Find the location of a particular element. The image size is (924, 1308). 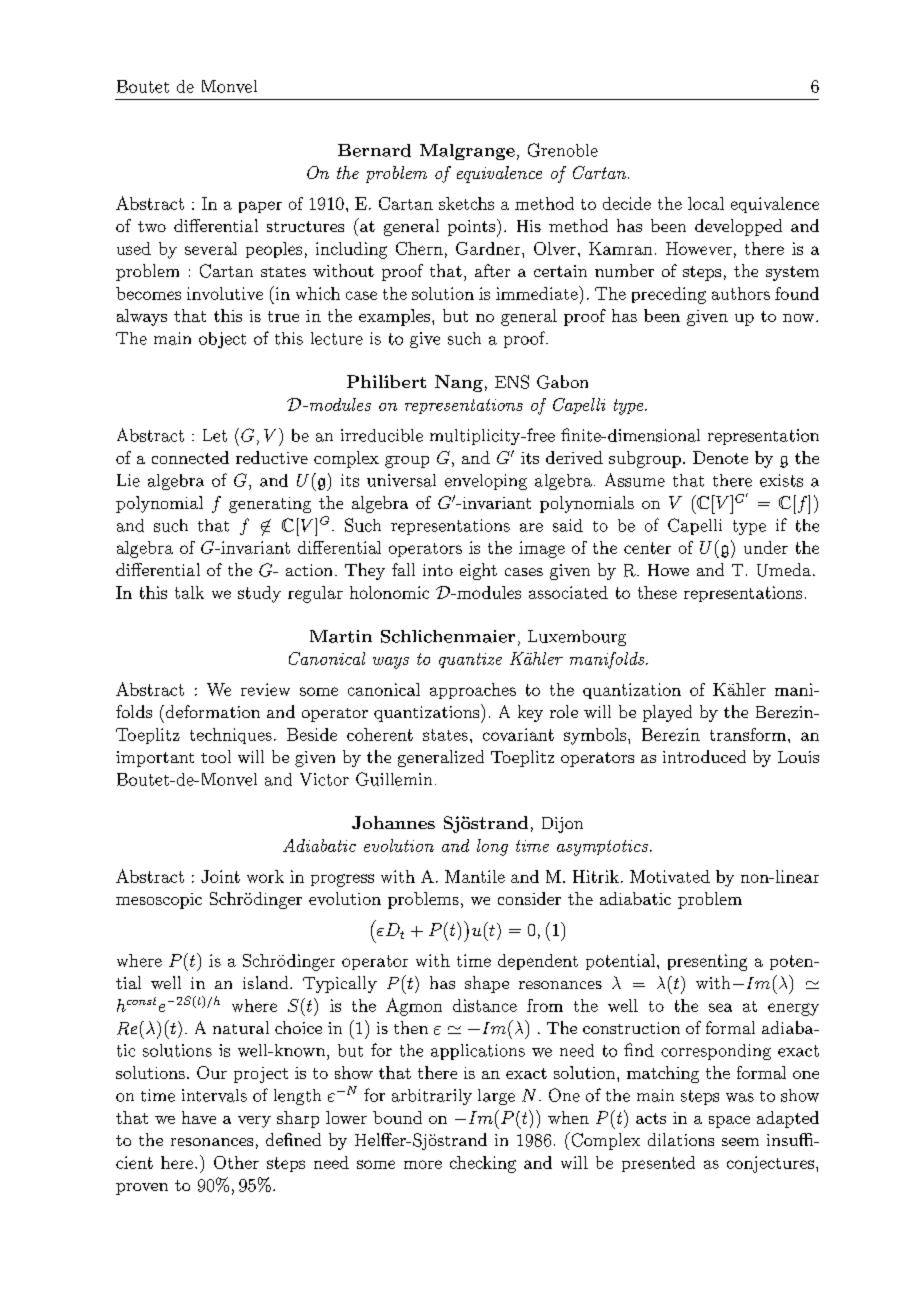

paper is located at coordinates (260, 207).
